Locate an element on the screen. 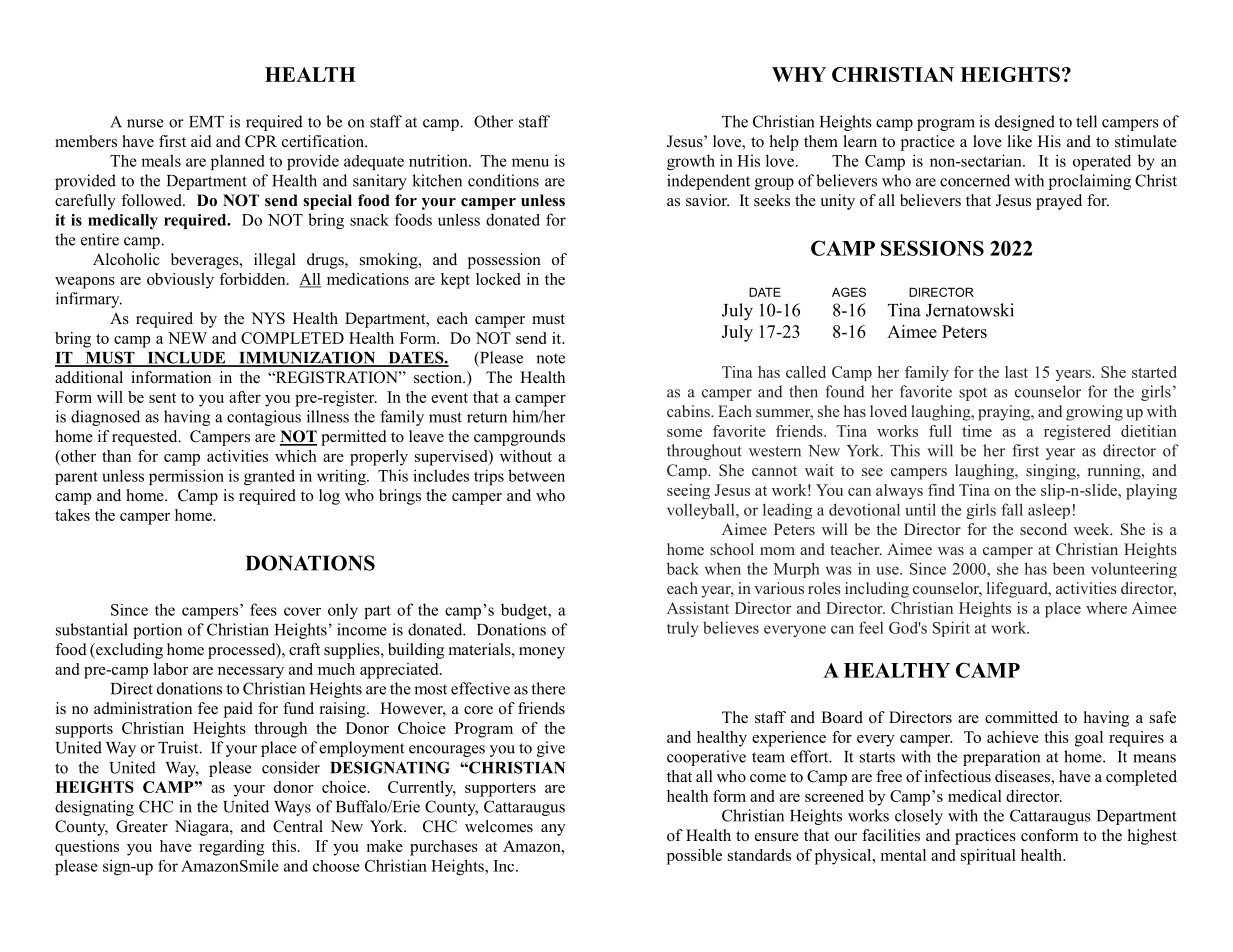 The image size is (1233, 952). regarding is located at coordinates (231, 848).
